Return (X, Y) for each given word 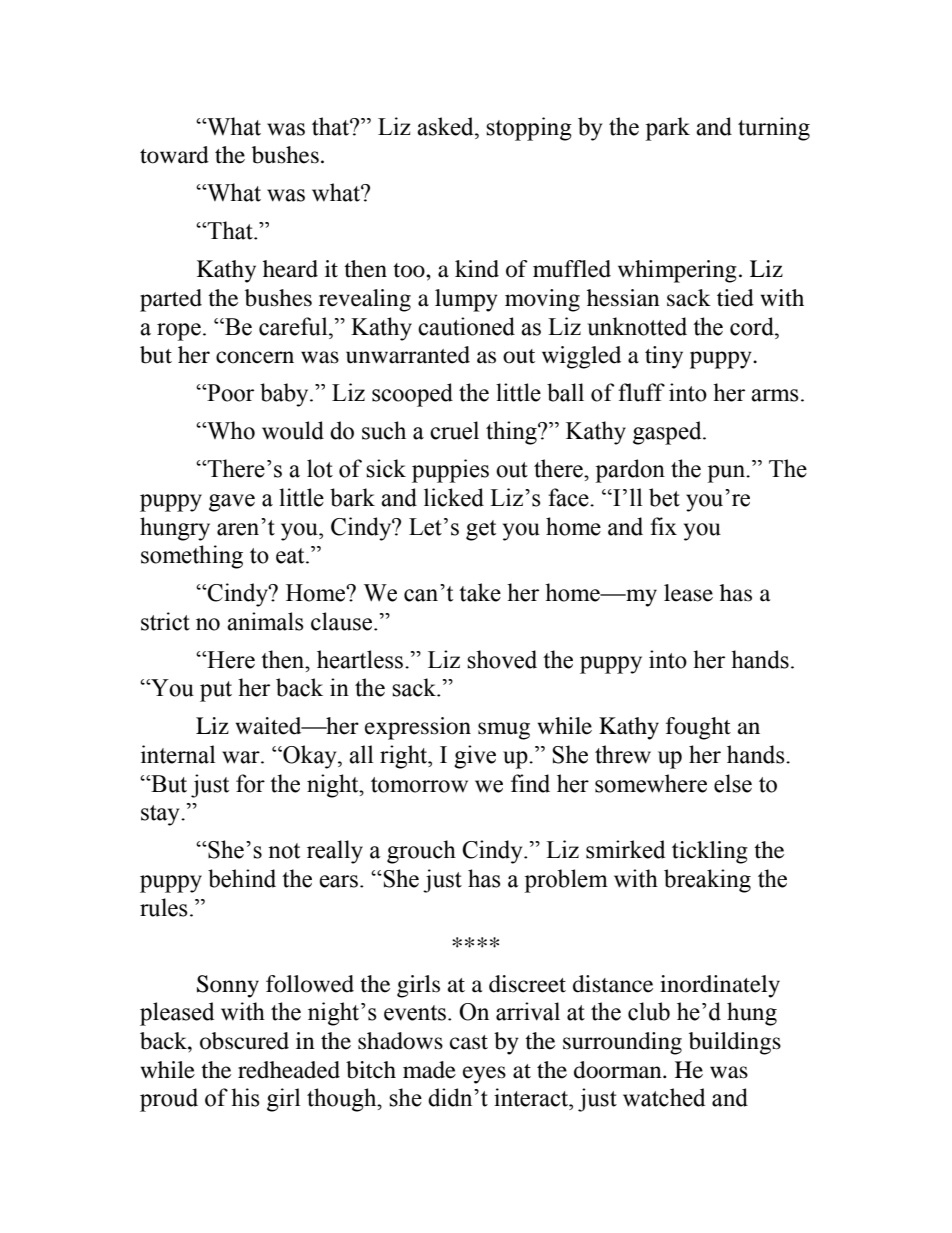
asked (446, 126)
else (733, 783)
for (250, 783)
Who (230, 430)
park (667, 129)
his (245, 1097)
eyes (484, 1075)
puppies (450, 471)
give (475, 757)
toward (174, 155)
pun (727, 474)
